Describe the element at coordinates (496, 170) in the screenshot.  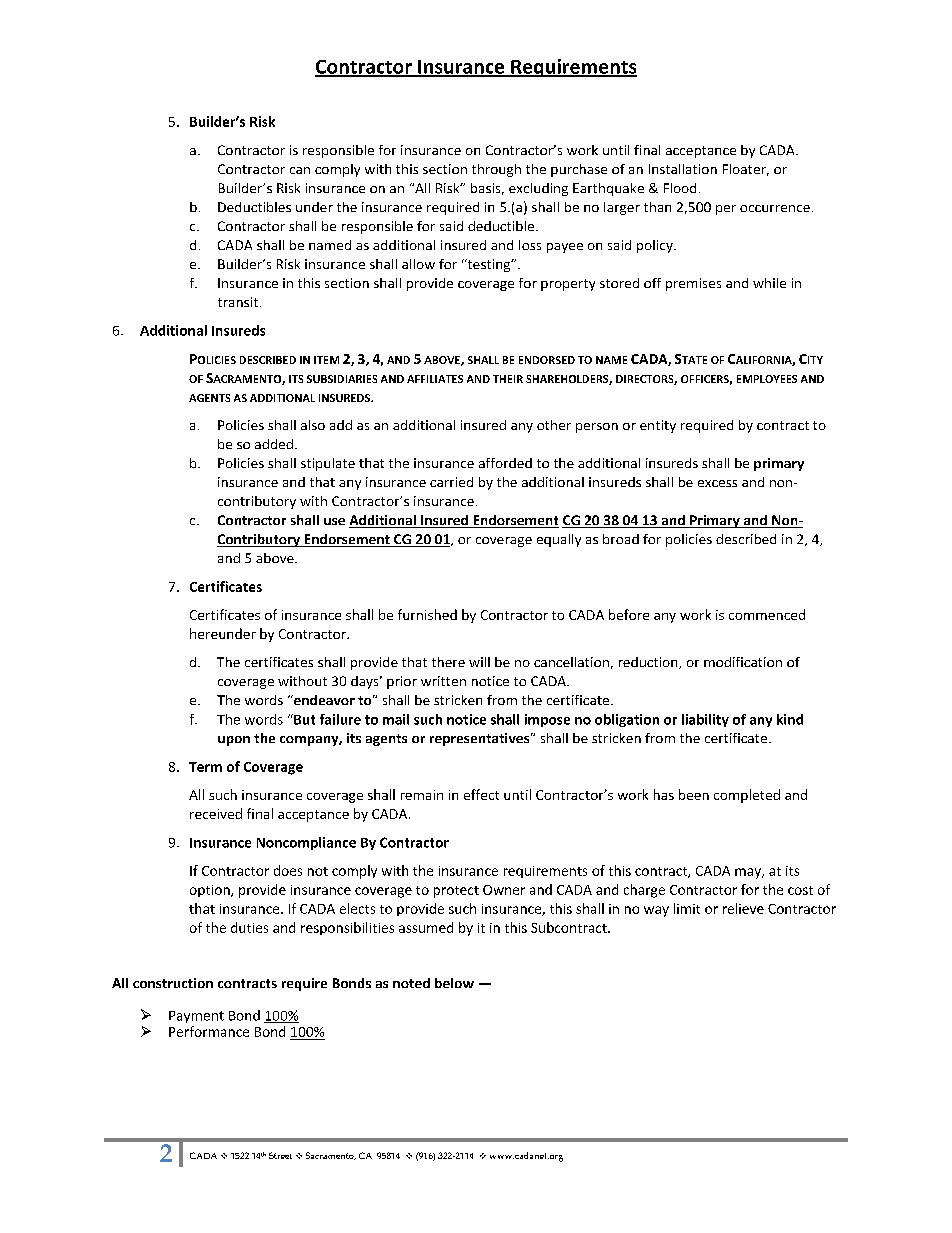
I see `through` at that location.
